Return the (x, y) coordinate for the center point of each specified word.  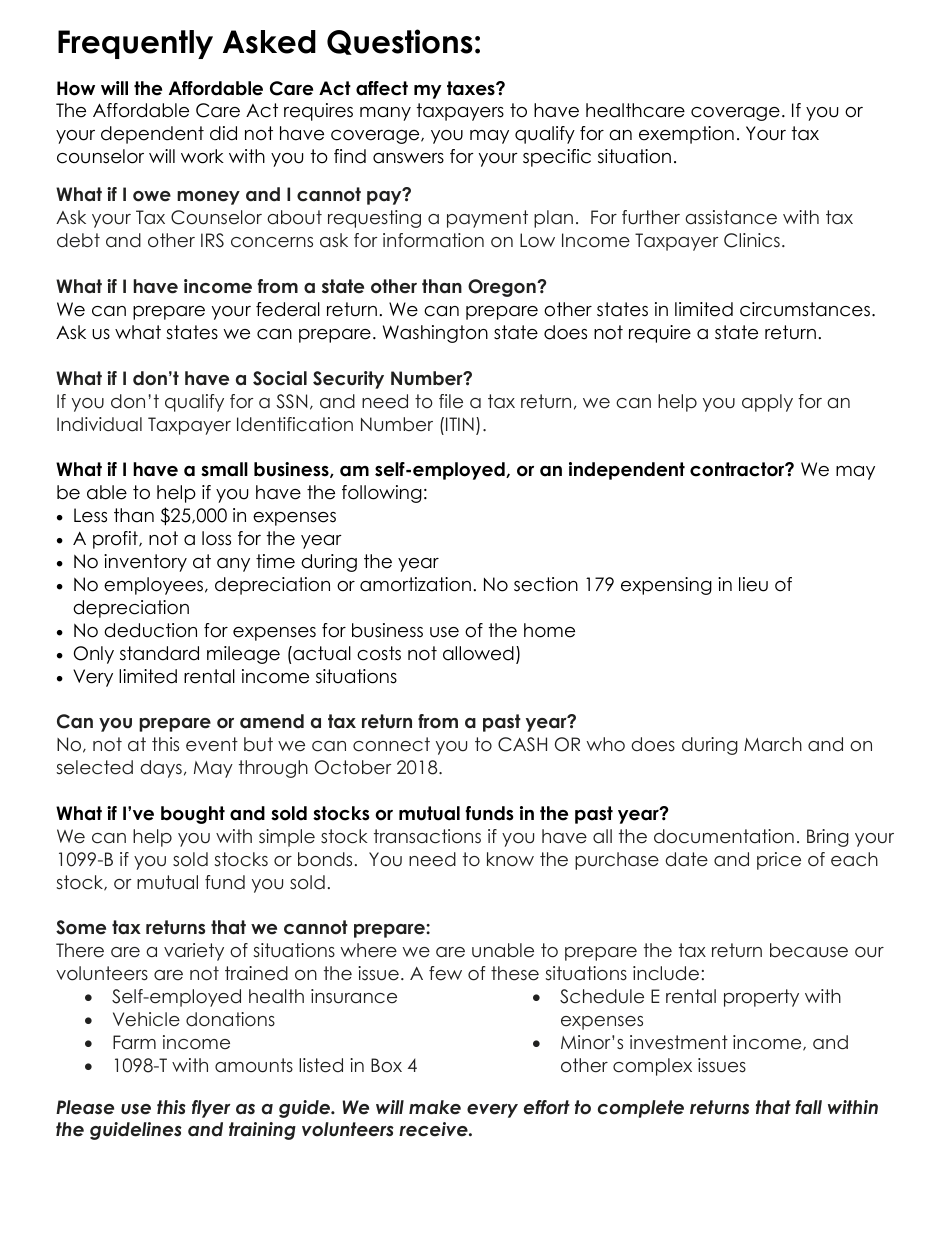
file (451, 401)
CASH (522, 744)
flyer (211, 1109)
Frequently (135, 44)
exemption (686, 135)
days (161, 769)
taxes (472, 88)
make (435, 1107)
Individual (99, 424)
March (773, 744)
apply (767, 403)
